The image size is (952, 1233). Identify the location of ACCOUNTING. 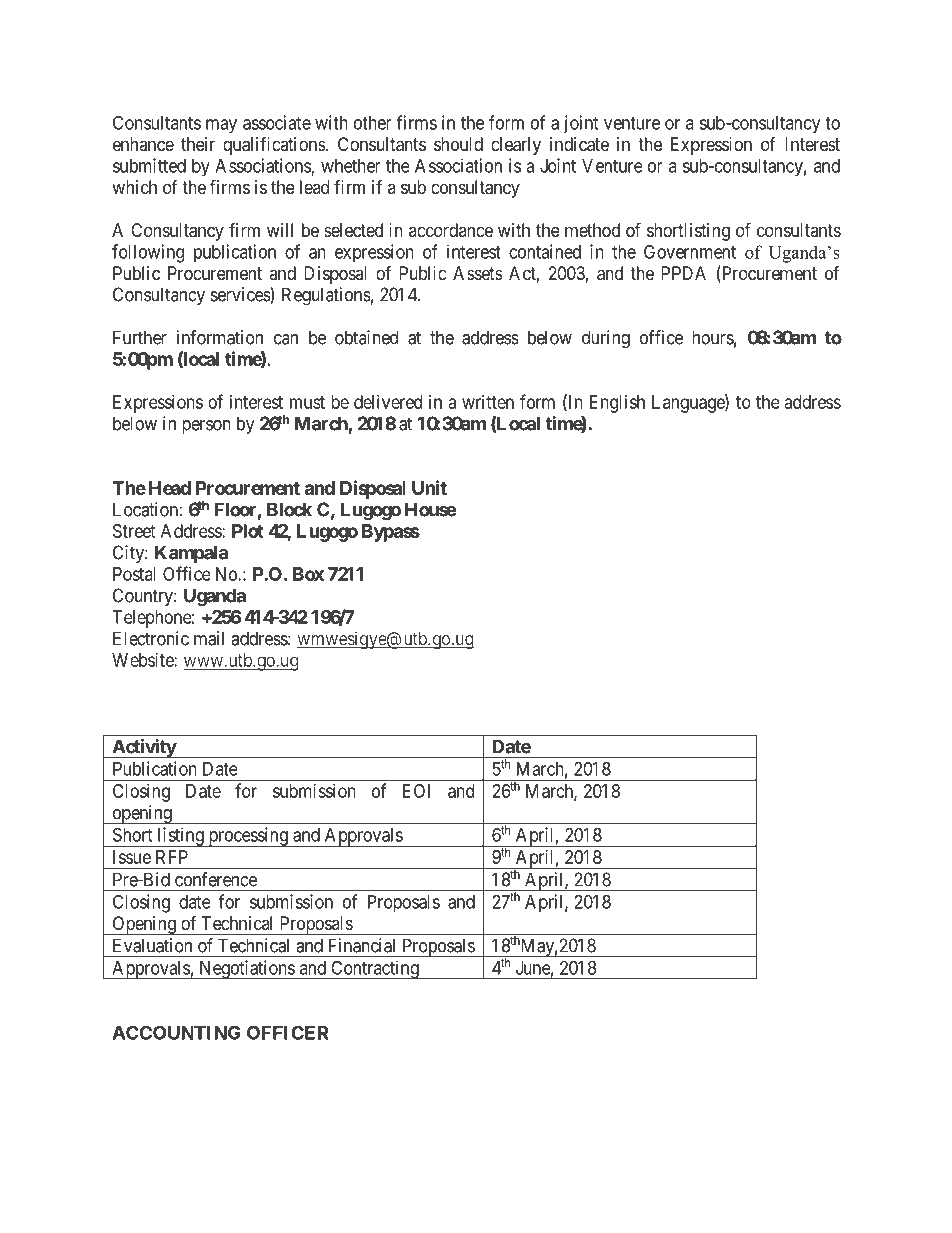
(176, 1032).
